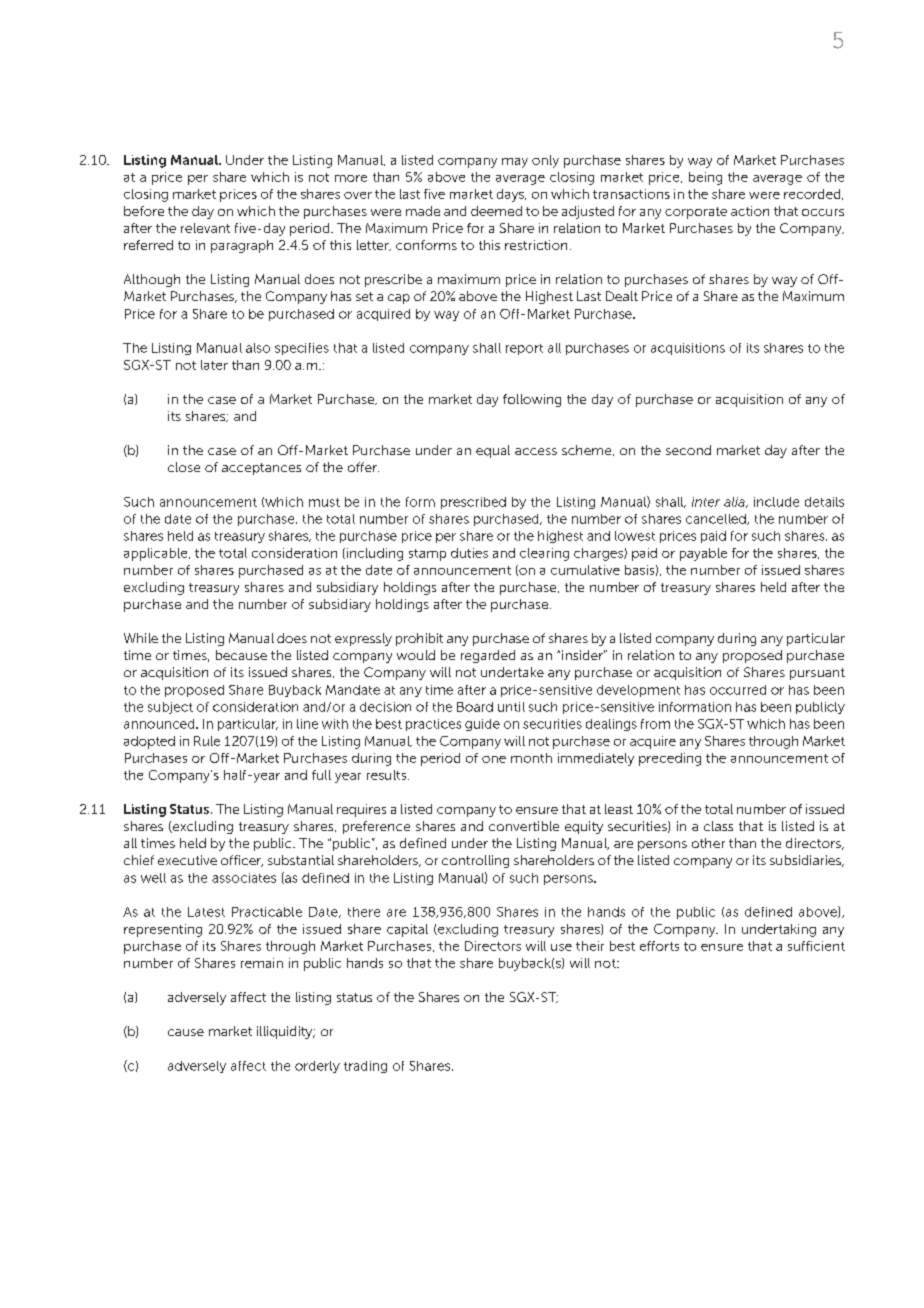  Describe the element at coordinates (511, 195) in the document. I see `days` at that location.
